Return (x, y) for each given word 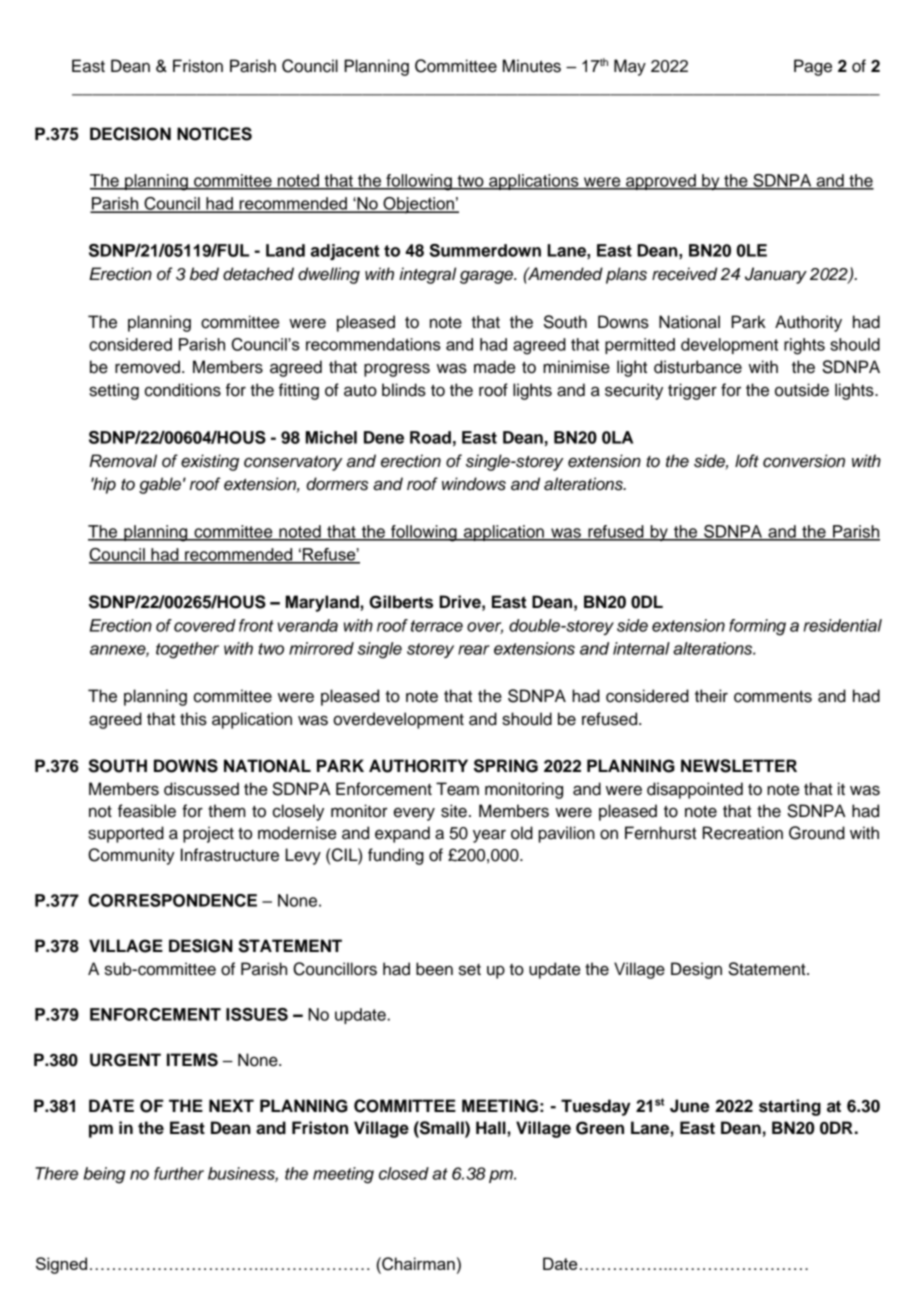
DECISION (130, 134)
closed (404, 1173)
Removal (123, 461)
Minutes (532, 66)
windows (474, 484)
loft (747, 461)
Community (131, 856)
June (690, 1106)
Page (813, 67)
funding (396, 856)
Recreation (743, 833)
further (179, 1173)
